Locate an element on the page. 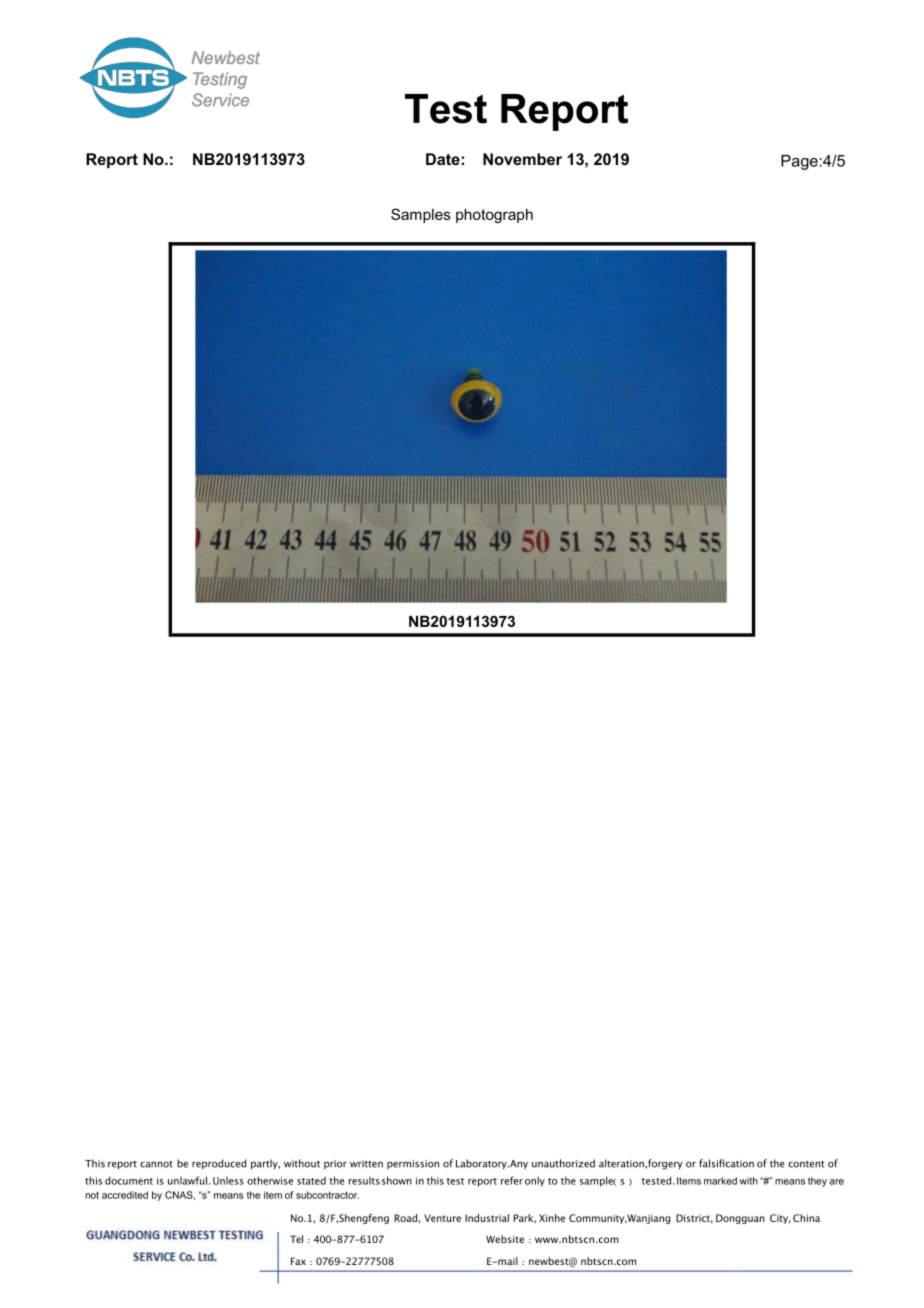 This document has height=1308, width=924. otherwise is located at coordinates (270, 1180).
